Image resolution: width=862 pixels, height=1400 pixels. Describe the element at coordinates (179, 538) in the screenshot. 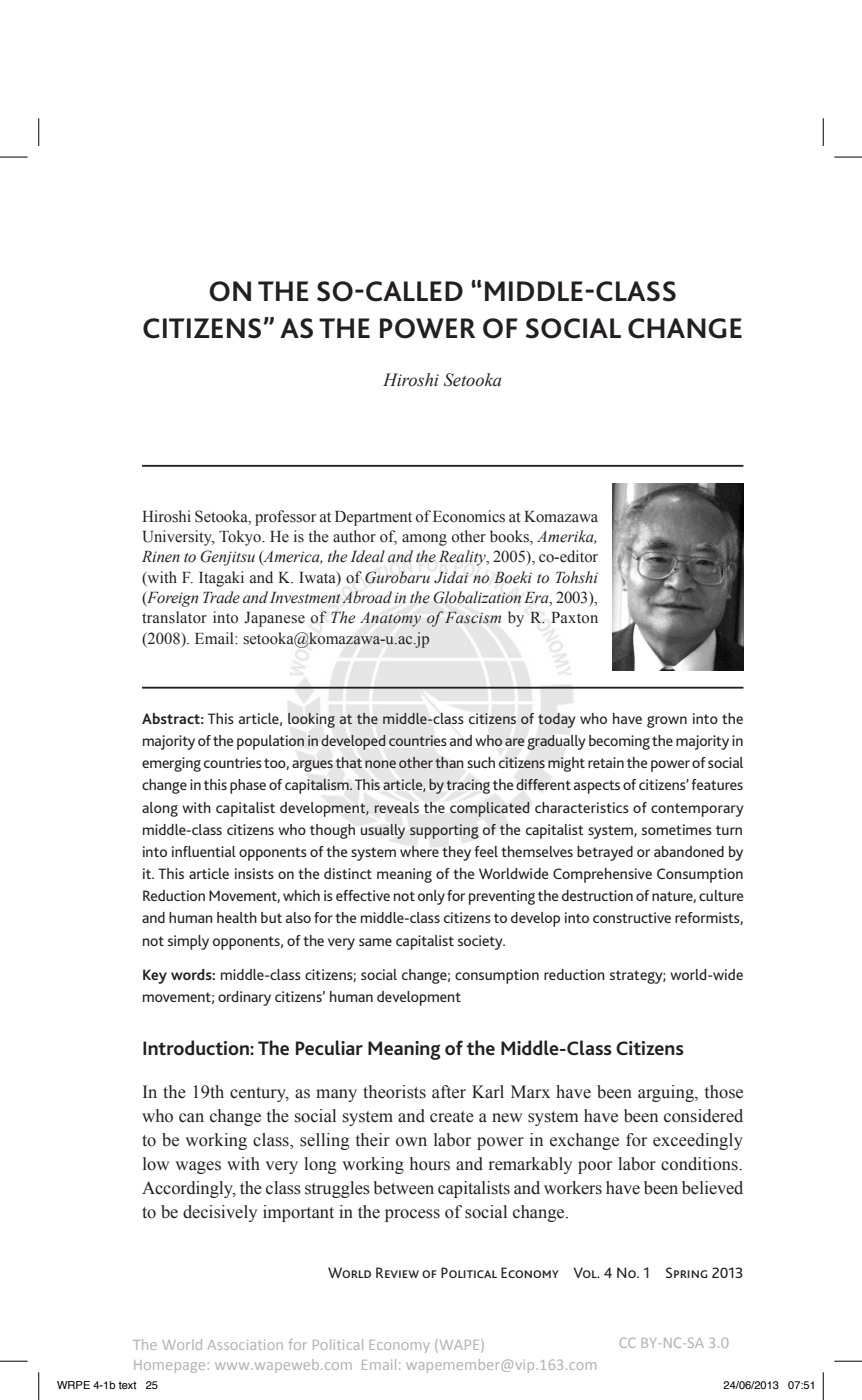

I see `University` at that location.
